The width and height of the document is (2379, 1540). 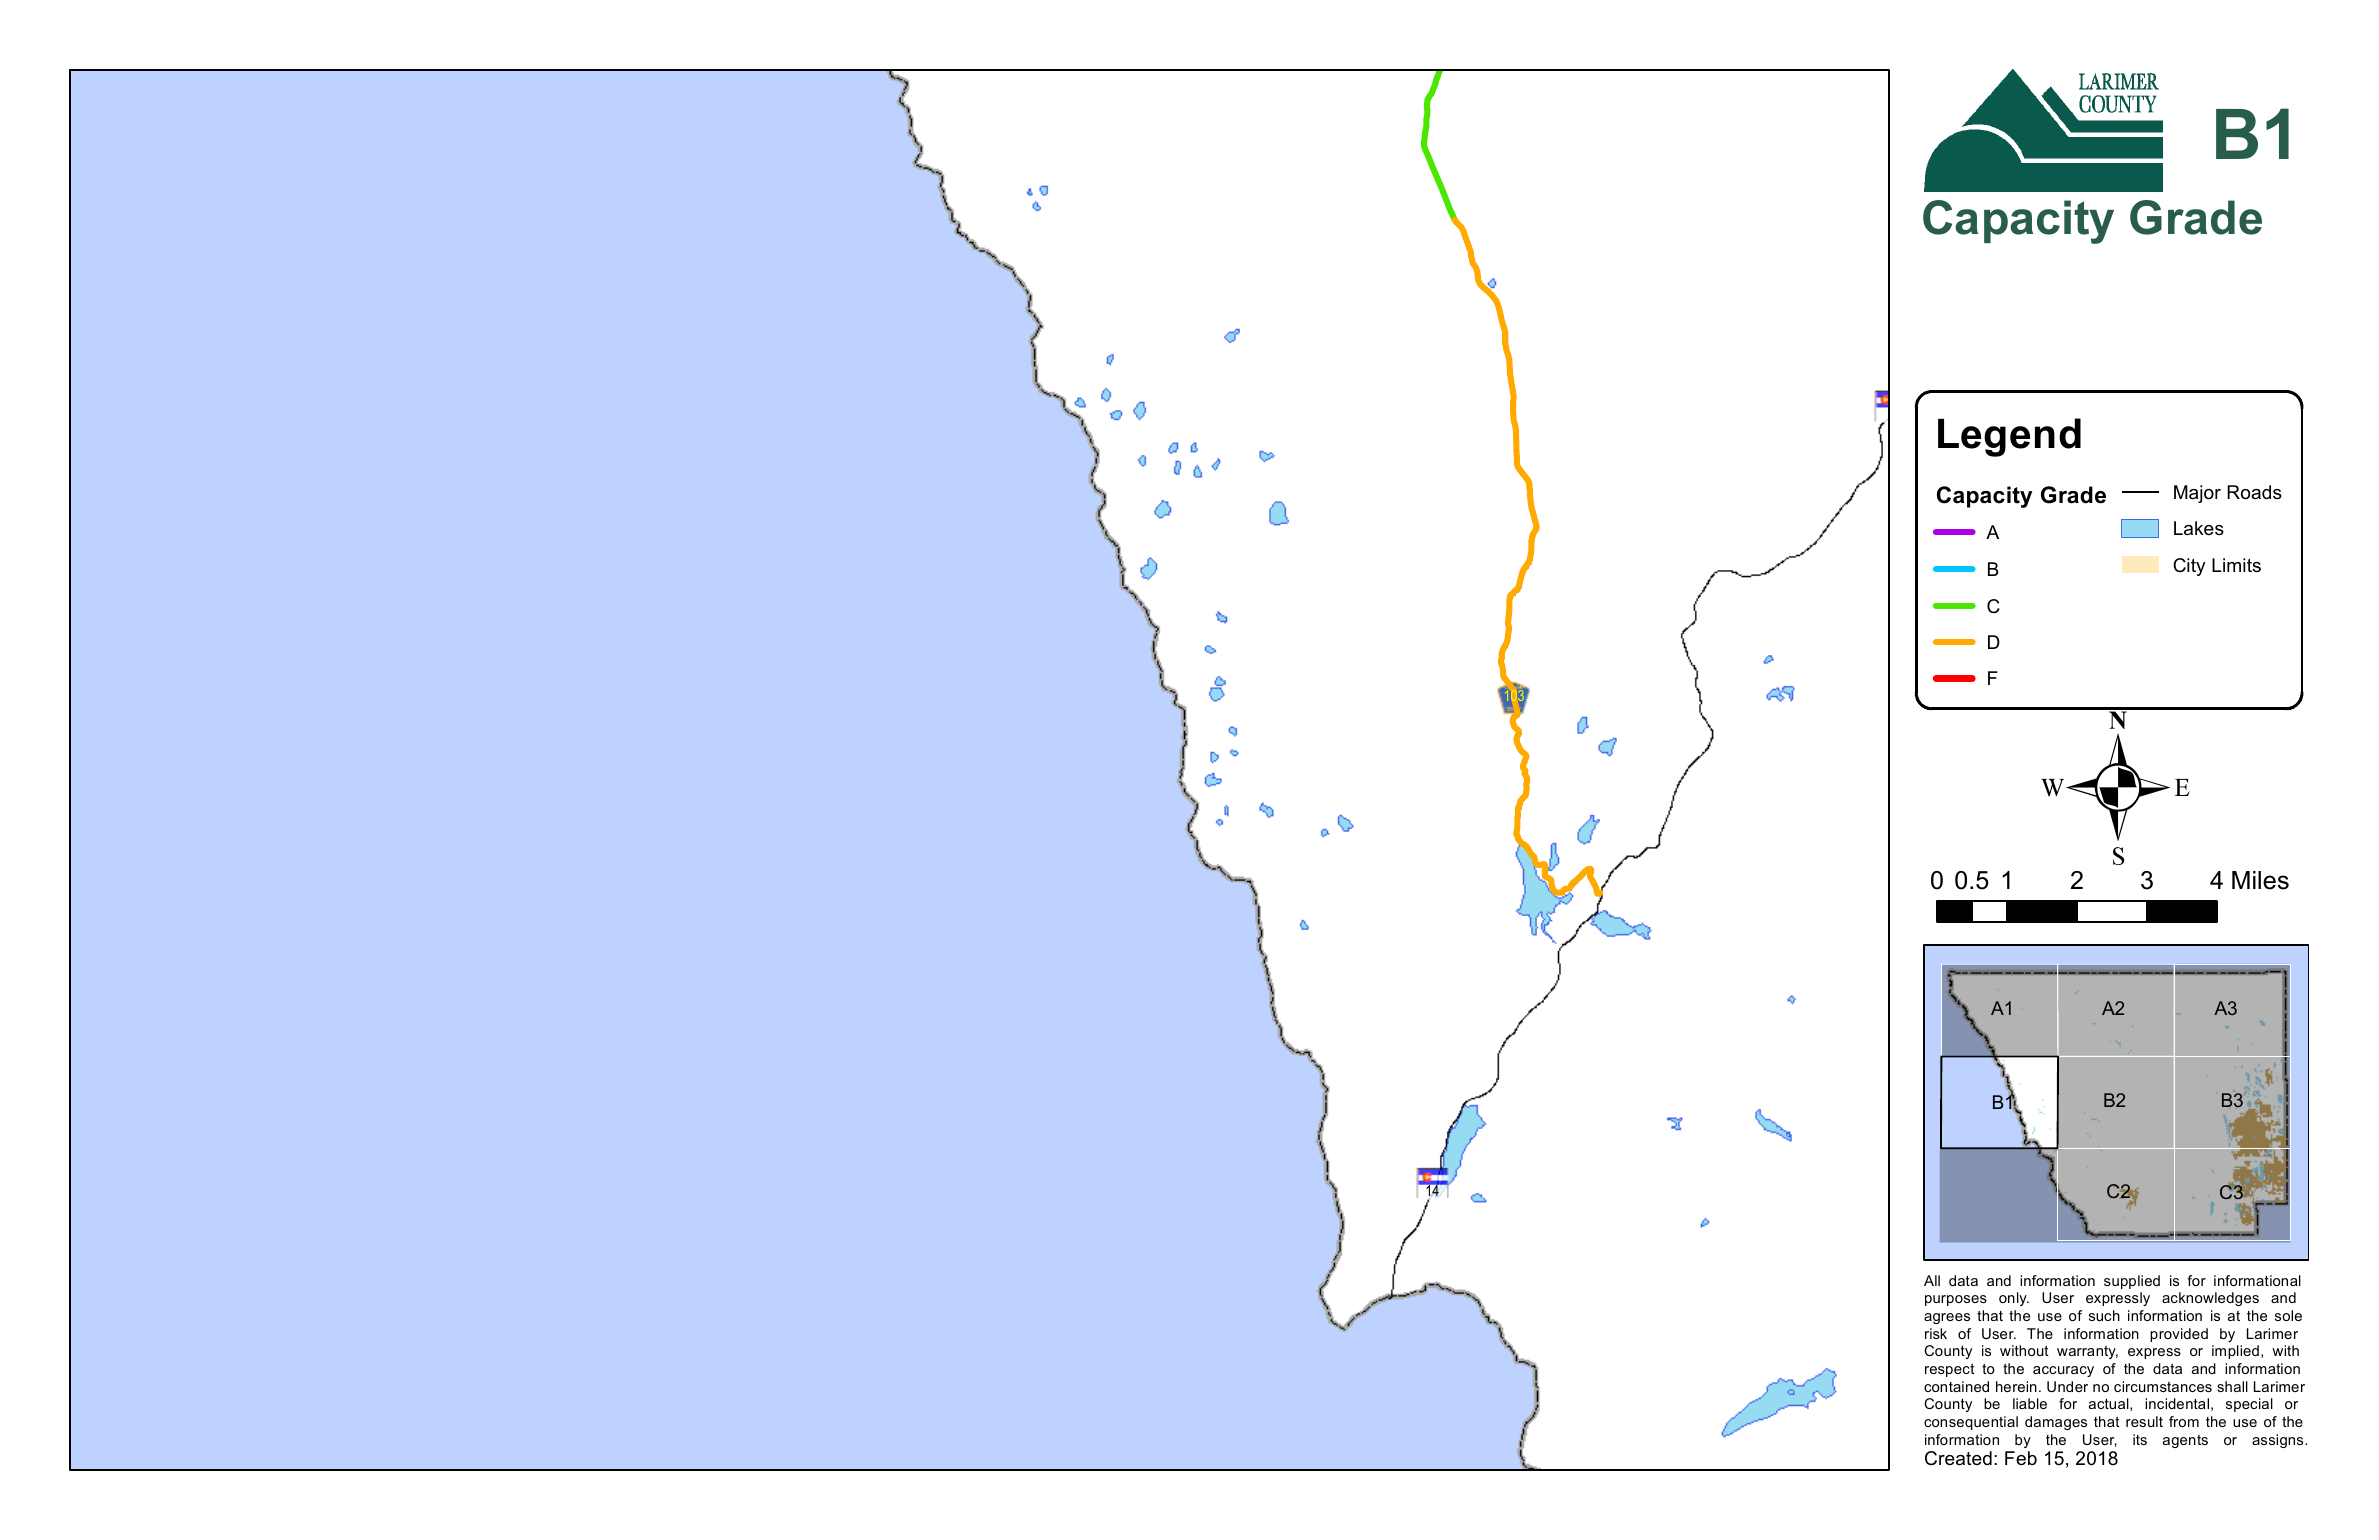 What do you see at coordinates (1971, 1423) in the document?
I see `consequential` at bounding box center [1971, 1423].
